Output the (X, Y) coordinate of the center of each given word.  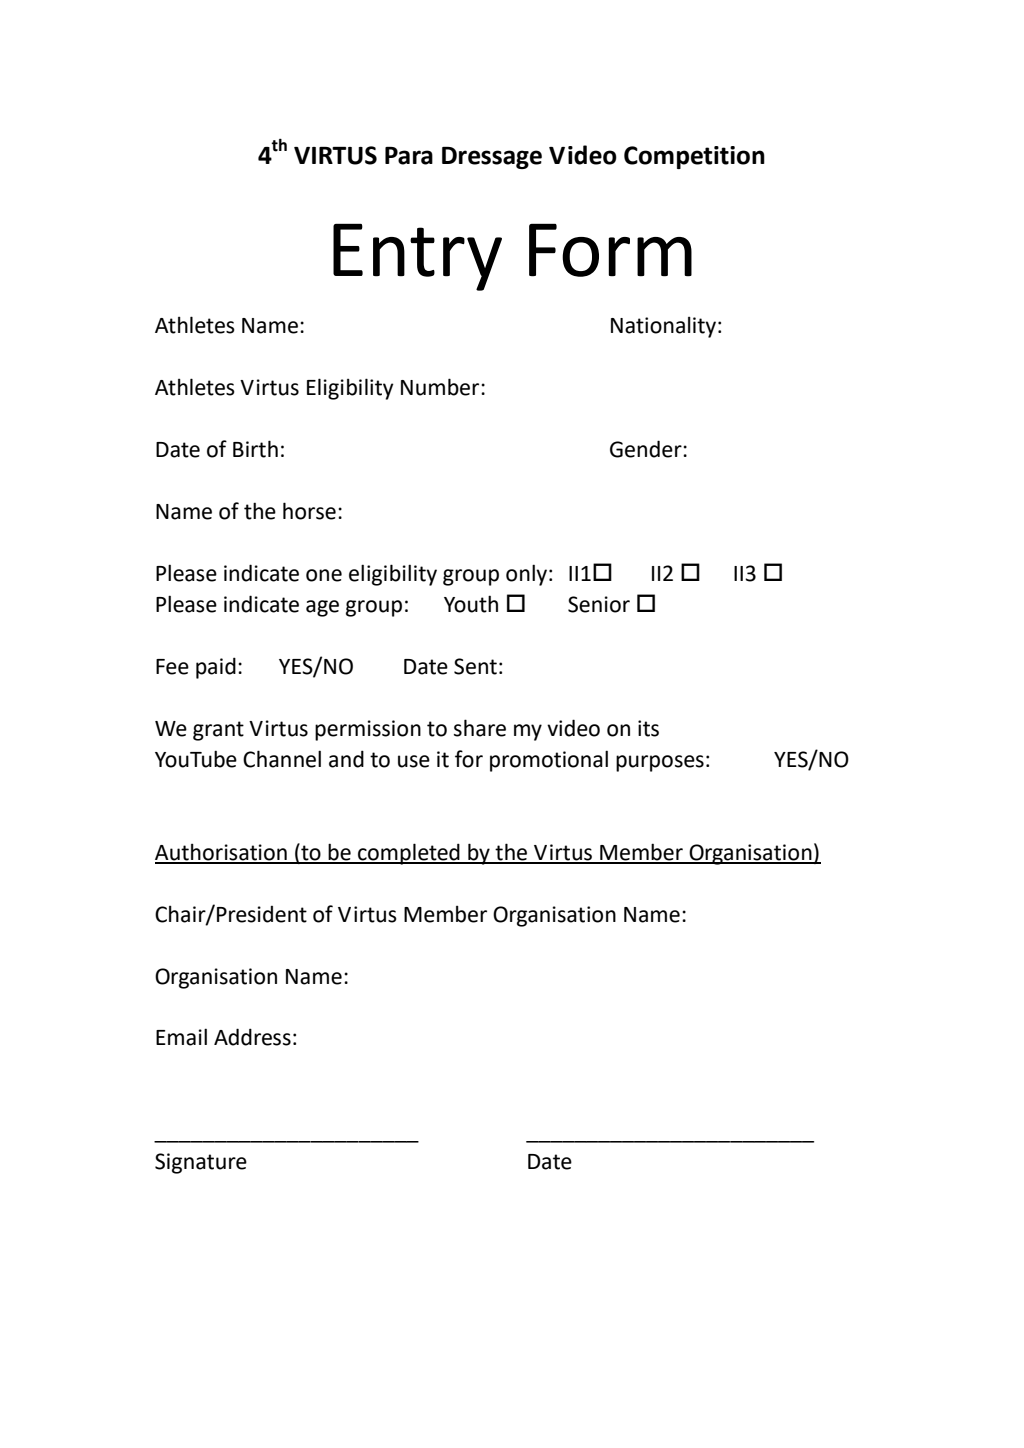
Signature (201, 1163)
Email (181, 1037)
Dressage (492, 158)
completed (409, 854)
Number (441, 387)
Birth (255, 449)
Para (409, 156)
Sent (475, 666)
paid (216, 668)
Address (252, 1037)
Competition (694, 157)
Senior (599, 604)
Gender (647, 449)
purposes (660, 763)
